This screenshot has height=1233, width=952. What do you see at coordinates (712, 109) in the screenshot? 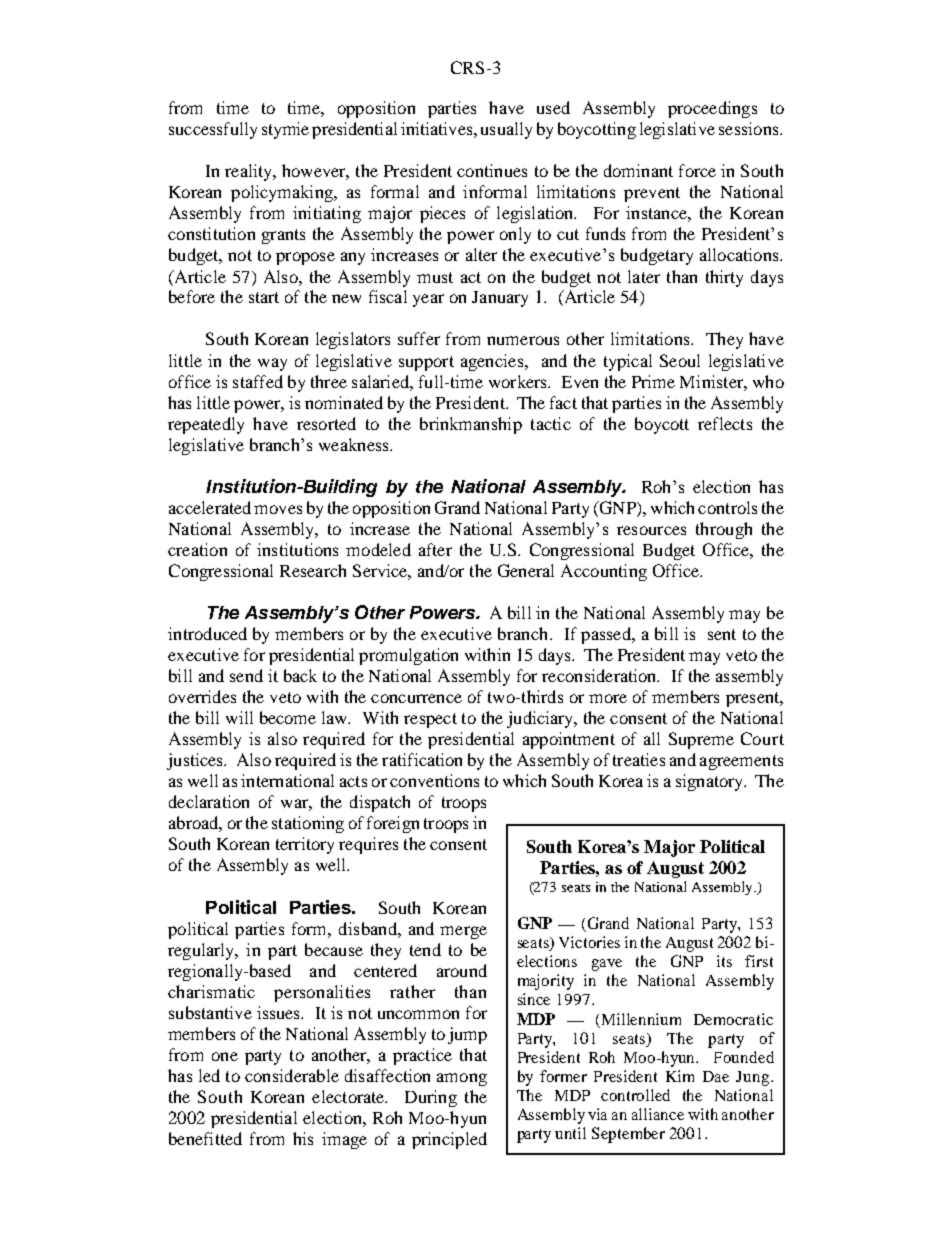
I see `proceedings` at bounding box center [712, 109].
